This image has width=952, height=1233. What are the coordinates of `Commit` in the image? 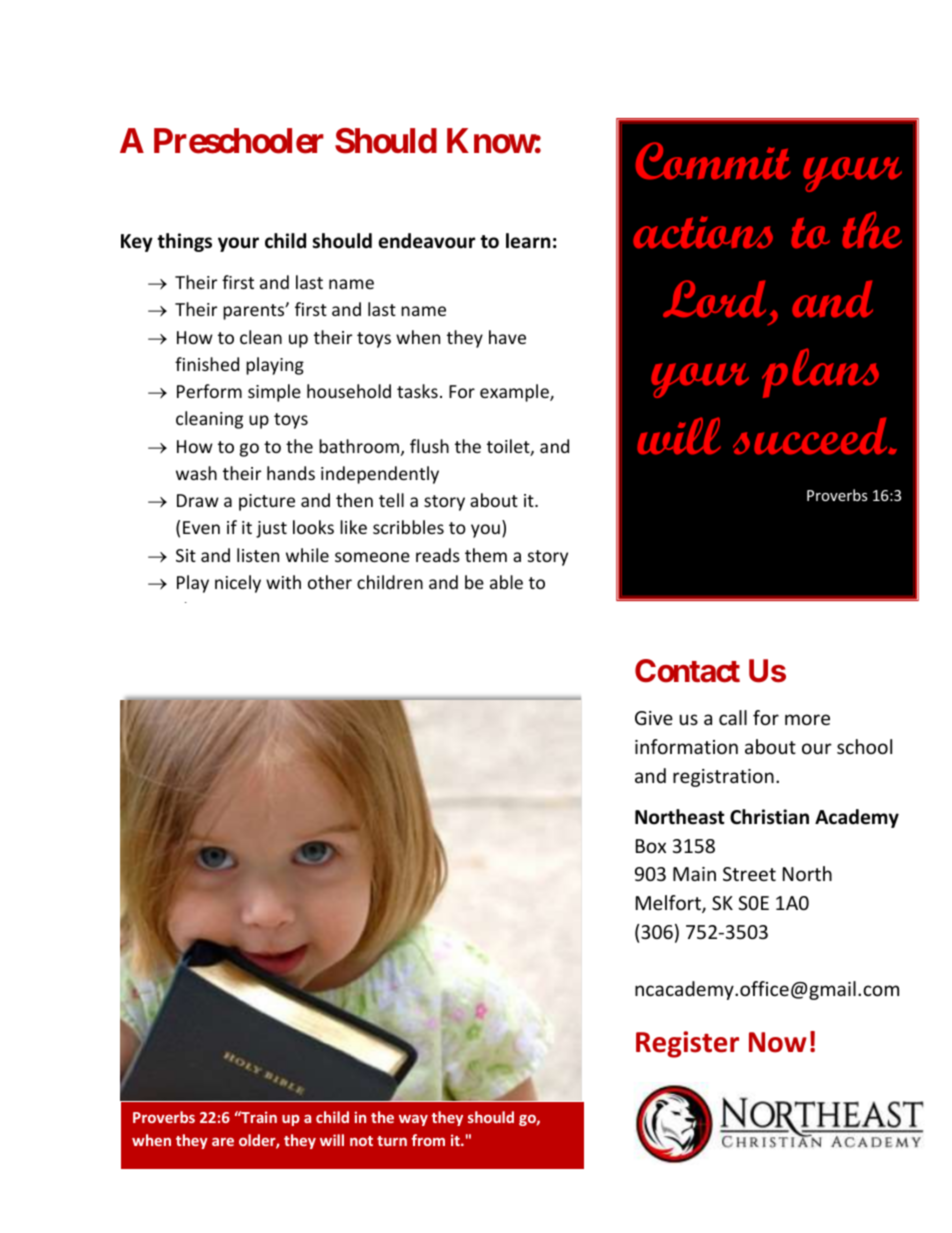 It's located at (713, 161).
